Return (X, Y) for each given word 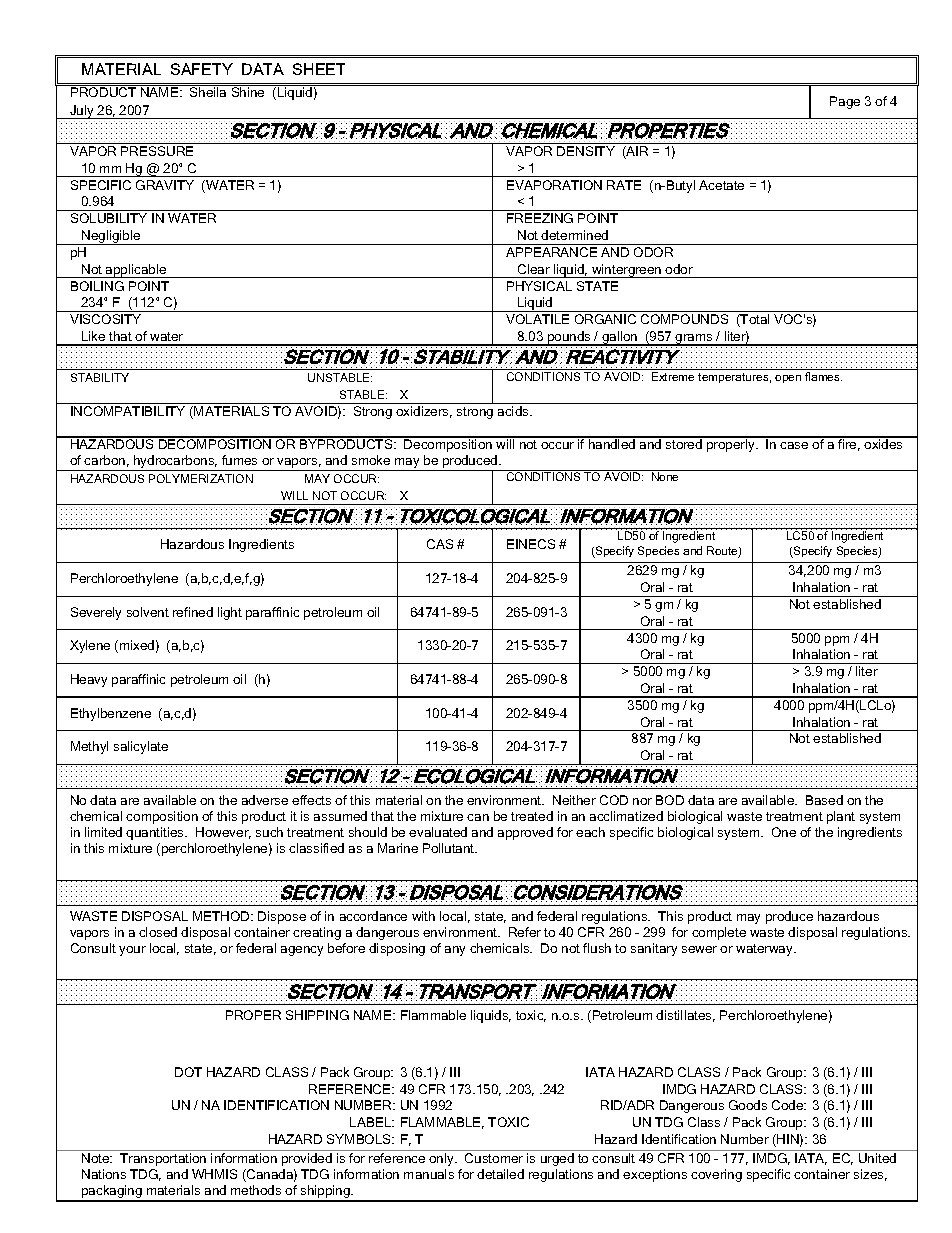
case (794, 445)
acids (514, 411)
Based (824, 800)
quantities (156, 833)
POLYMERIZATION (201, 478)
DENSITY (586, 151)
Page (845, 102)
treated (532, 816)
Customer (494, 1158)
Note (97, 1158)
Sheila (208, 92)
